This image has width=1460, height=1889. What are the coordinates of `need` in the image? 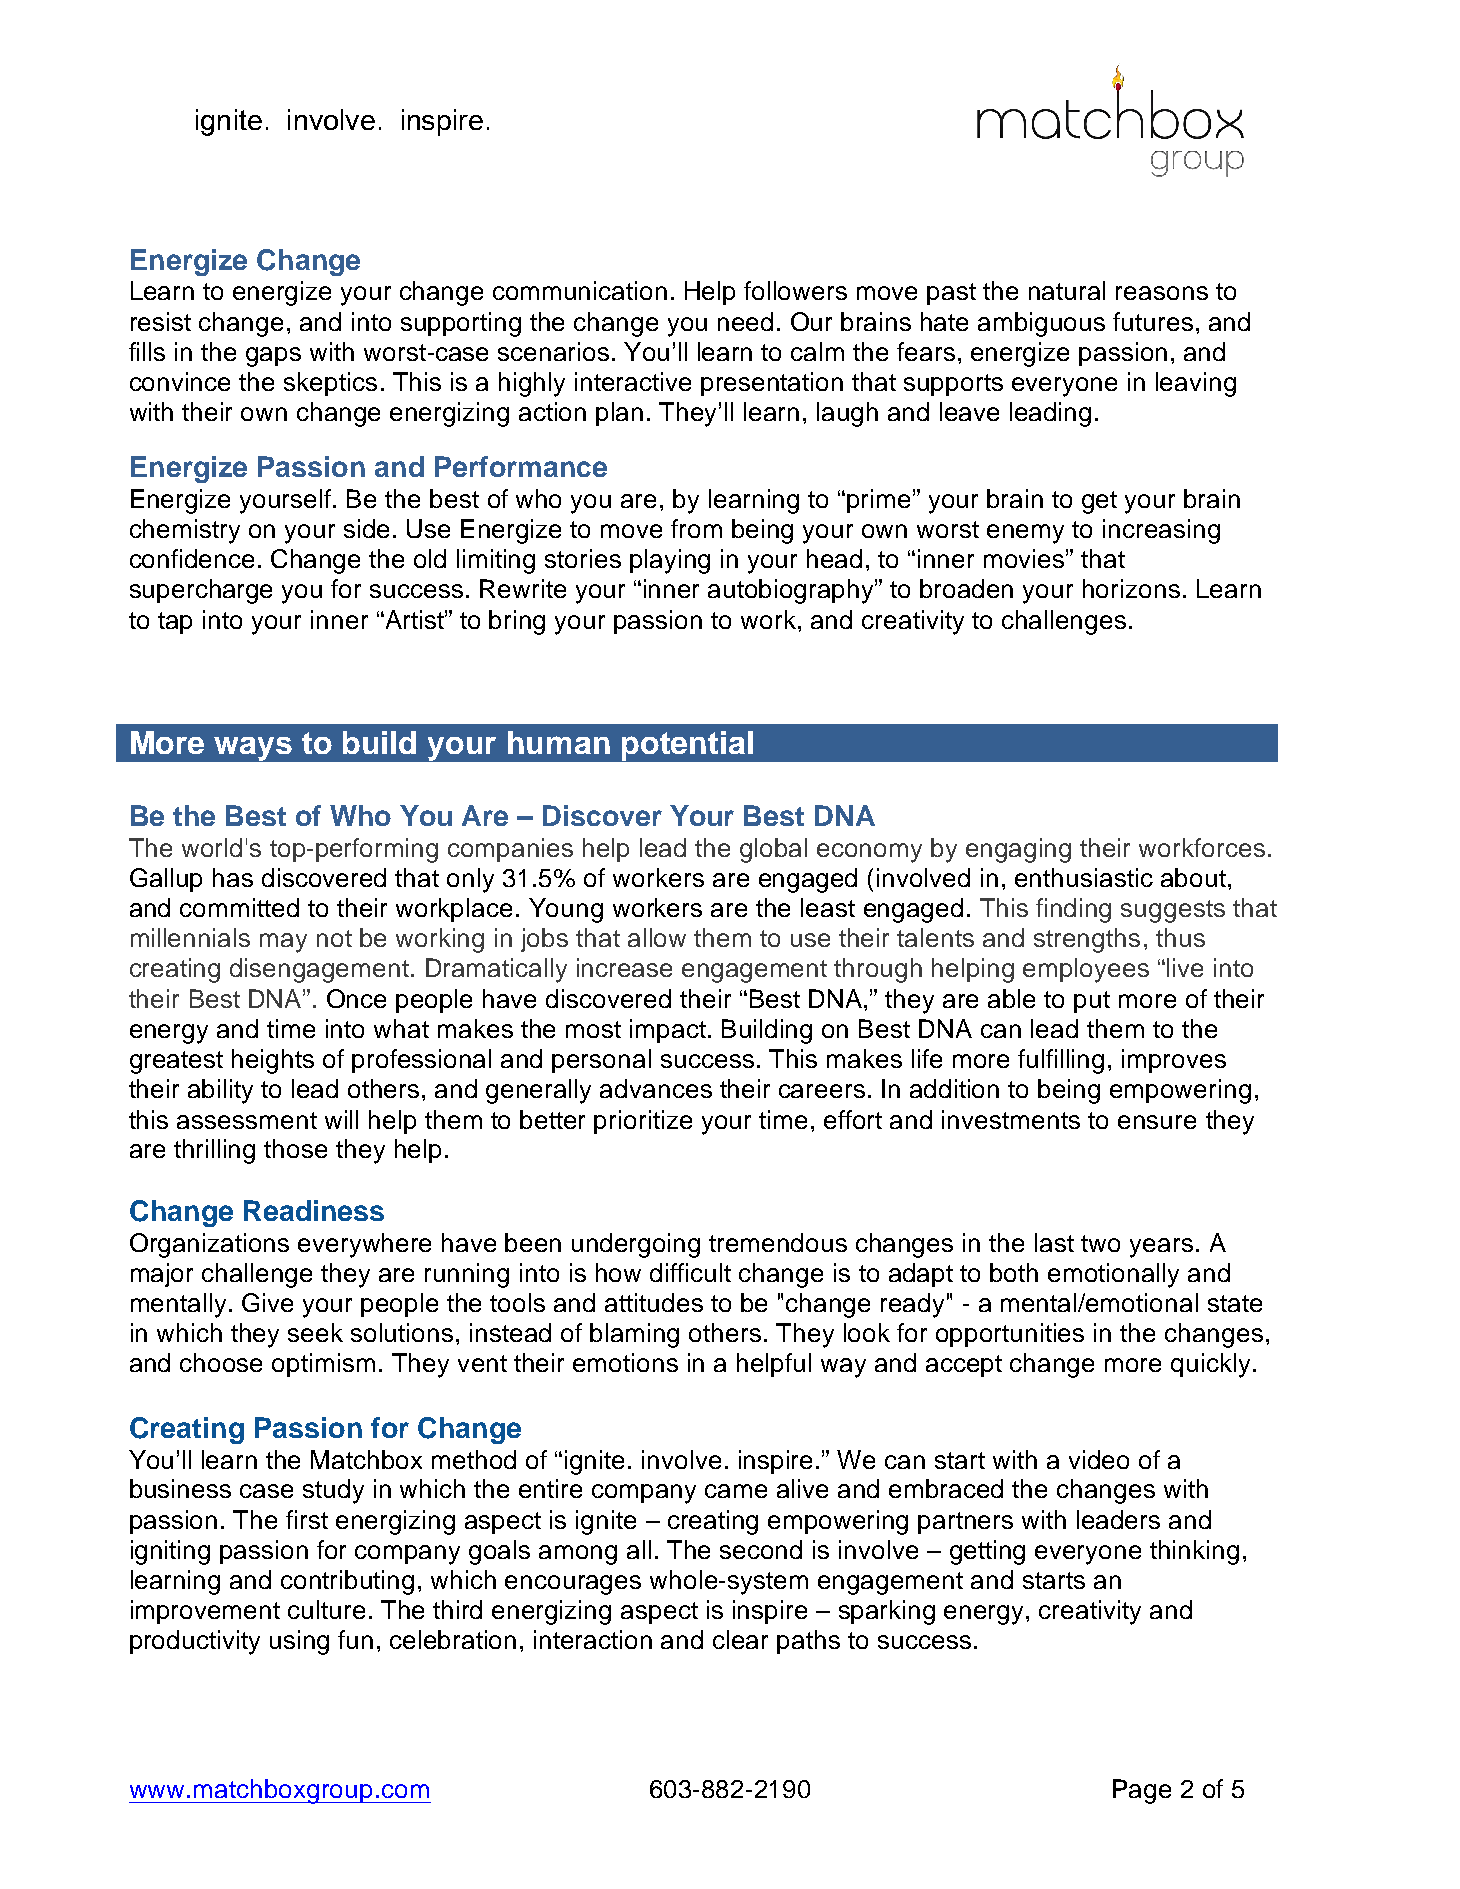 It's located at (745, 321).
